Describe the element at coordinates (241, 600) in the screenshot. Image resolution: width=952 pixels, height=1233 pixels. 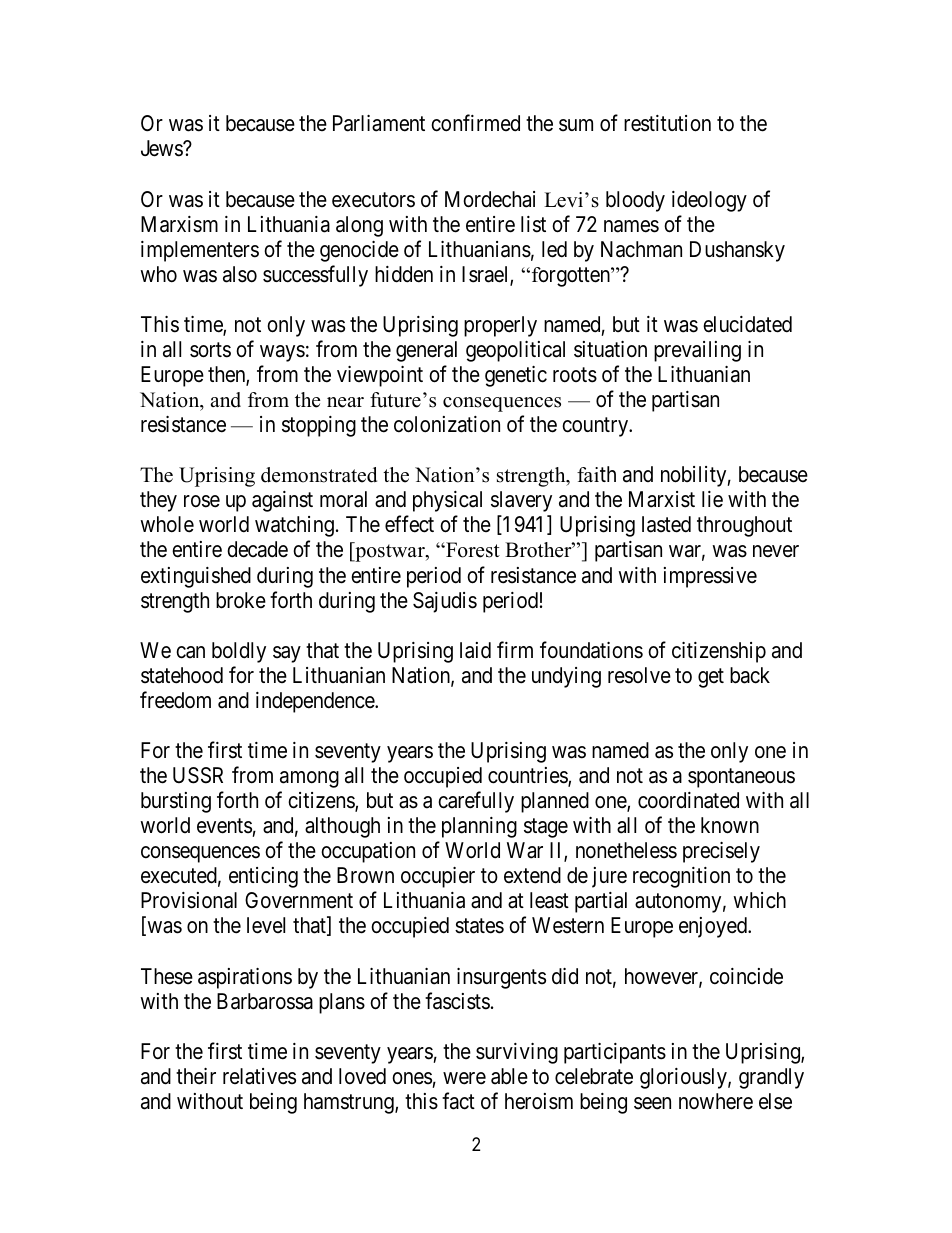
I see `broke` at that location.
